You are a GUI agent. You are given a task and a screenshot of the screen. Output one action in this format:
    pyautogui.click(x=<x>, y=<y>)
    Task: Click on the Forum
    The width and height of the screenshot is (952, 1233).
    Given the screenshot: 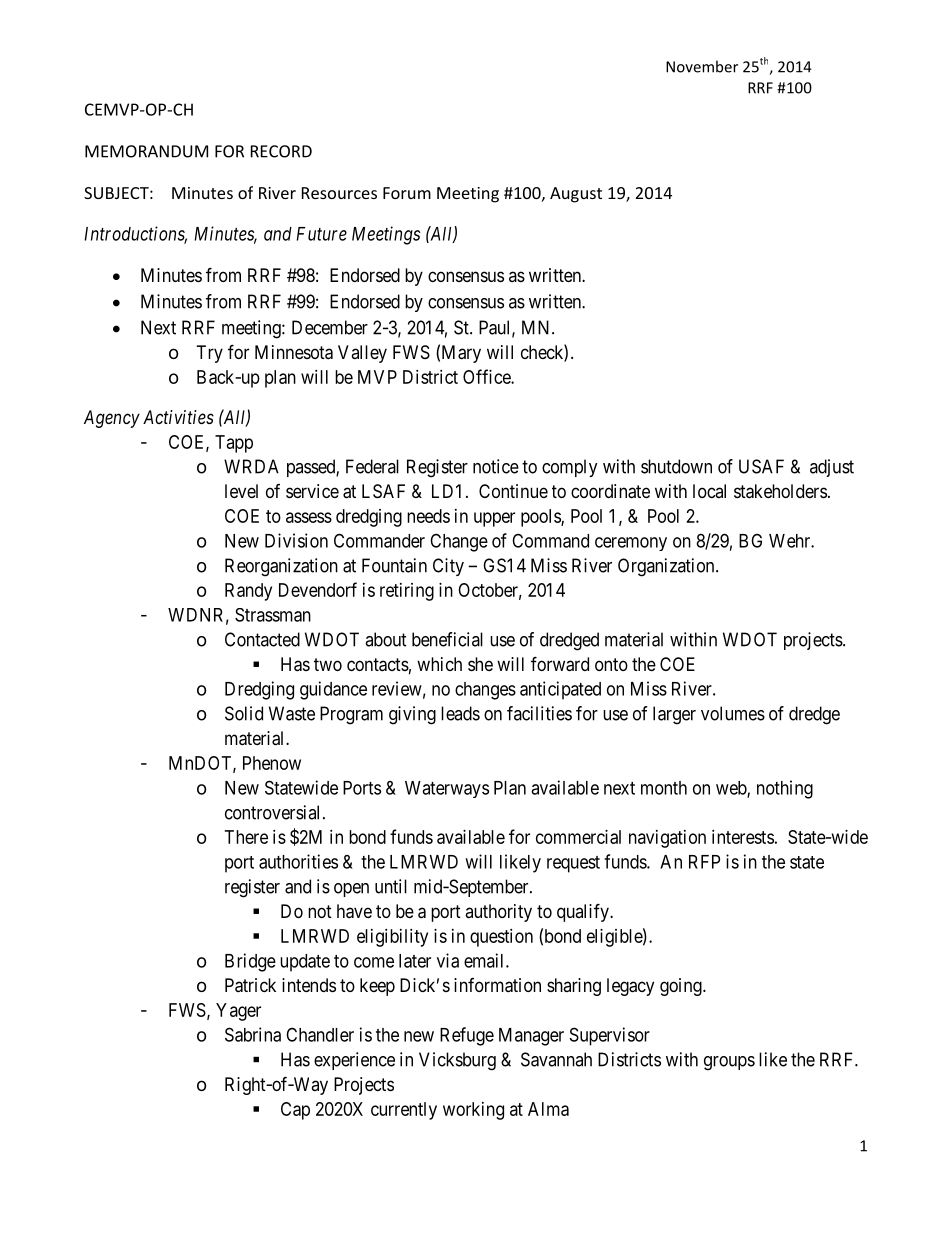 What is the action you would take?
    pyautogui.click(x=407, y=193)
